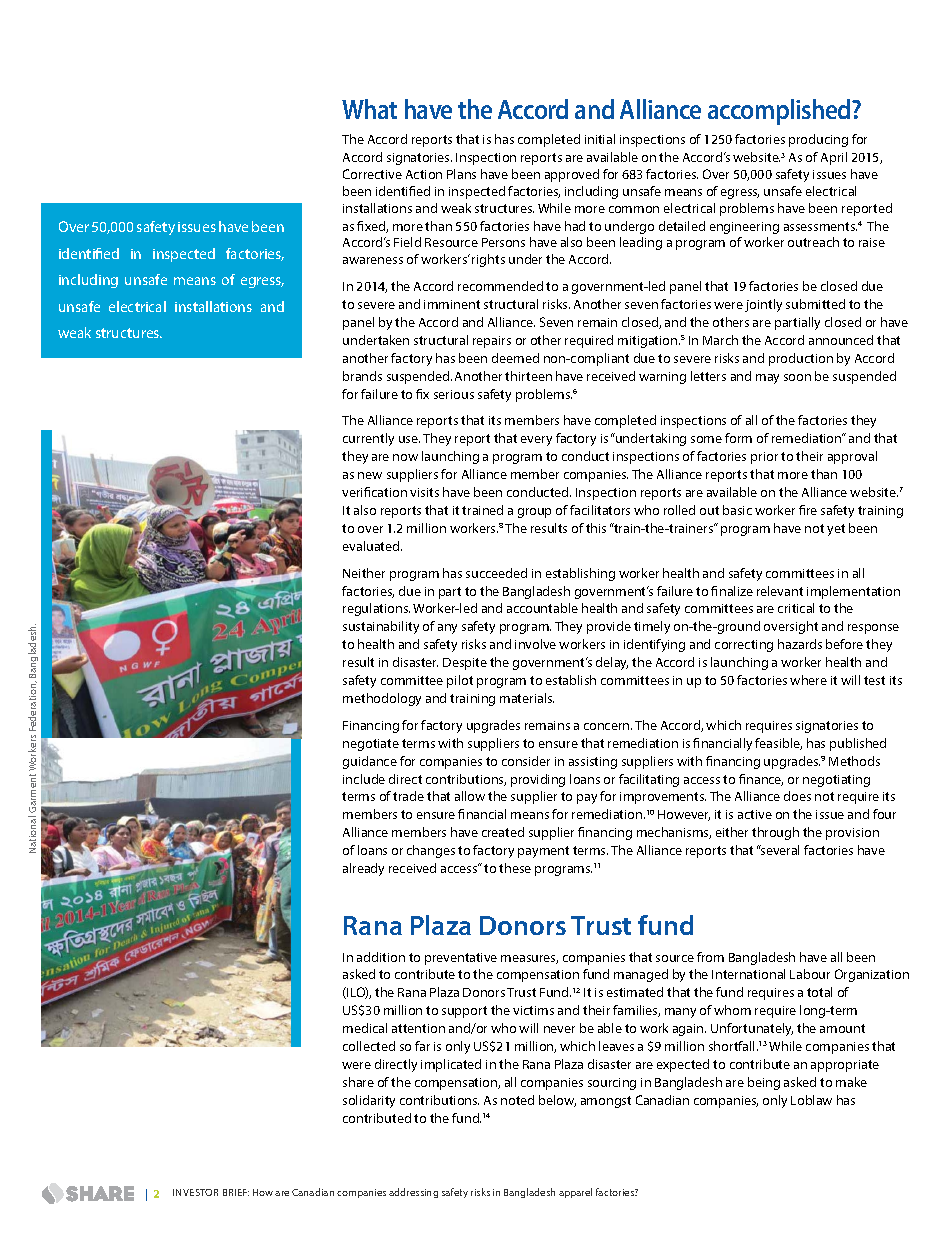  What do you see at coordinates (572, 175) in the screenshot?
I see `approved` at bounding box center [572, 175].
